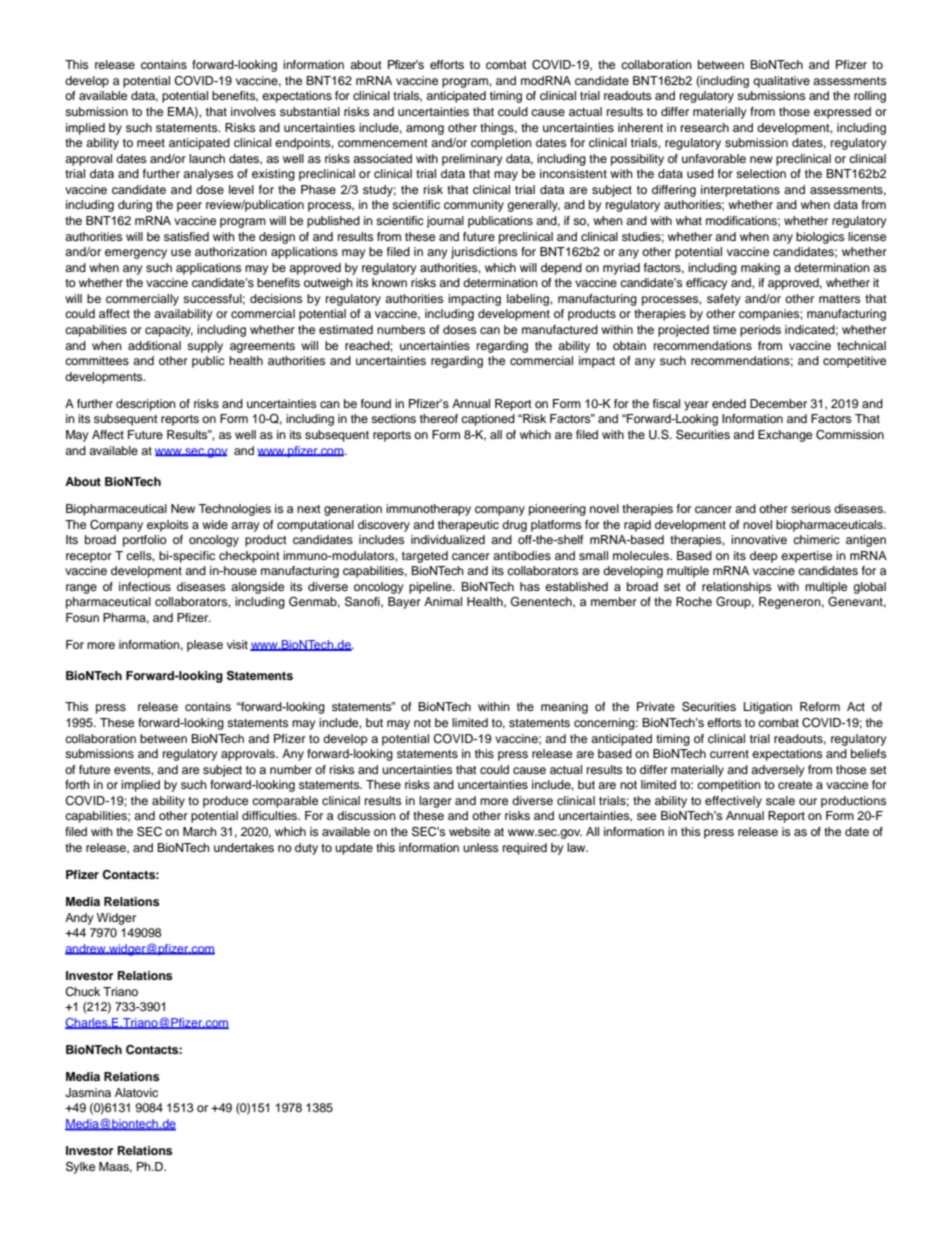 The image size is (952, 1233). What do you see at coordinates (151, 143) in the image?
I see `meet` at bounding box center [151, 143].
